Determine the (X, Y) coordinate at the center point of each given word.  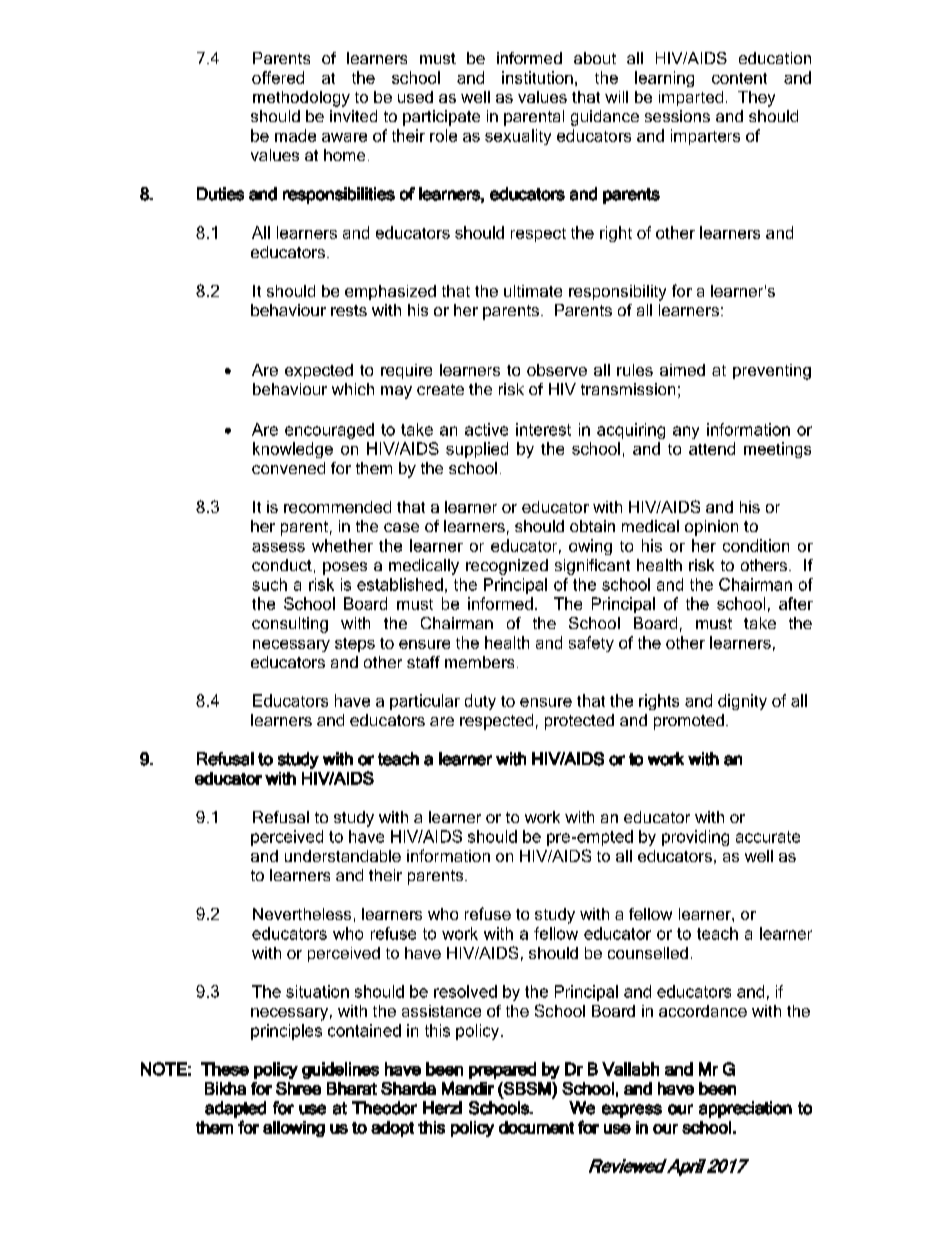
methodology (301, 99)
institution (537, 77)
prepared (502, 1070)
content (739, 78)
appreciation (745, 1109)
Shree (298, 1088)
